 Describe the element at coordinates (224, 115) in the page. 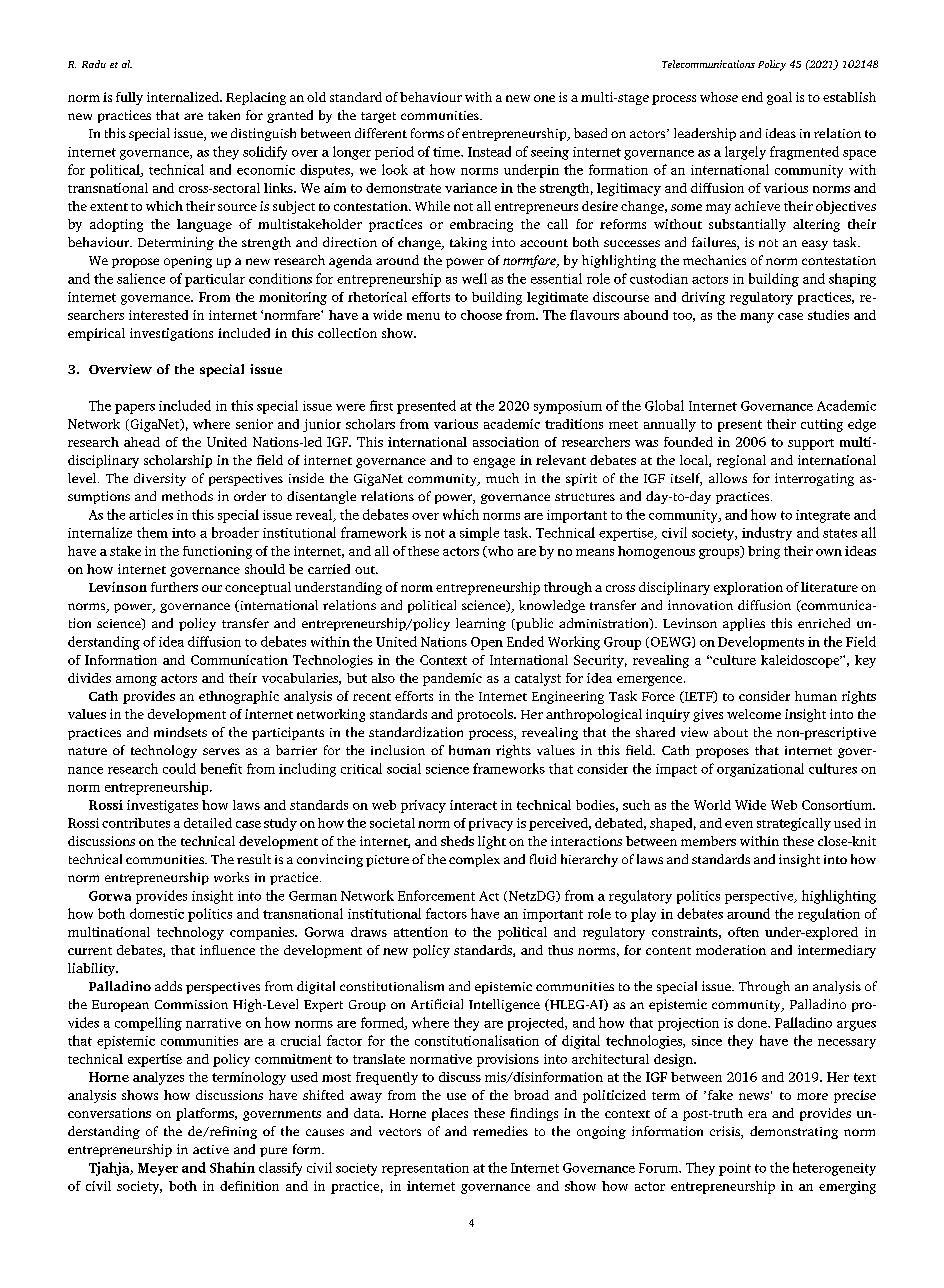

I see `taken` at that location.
